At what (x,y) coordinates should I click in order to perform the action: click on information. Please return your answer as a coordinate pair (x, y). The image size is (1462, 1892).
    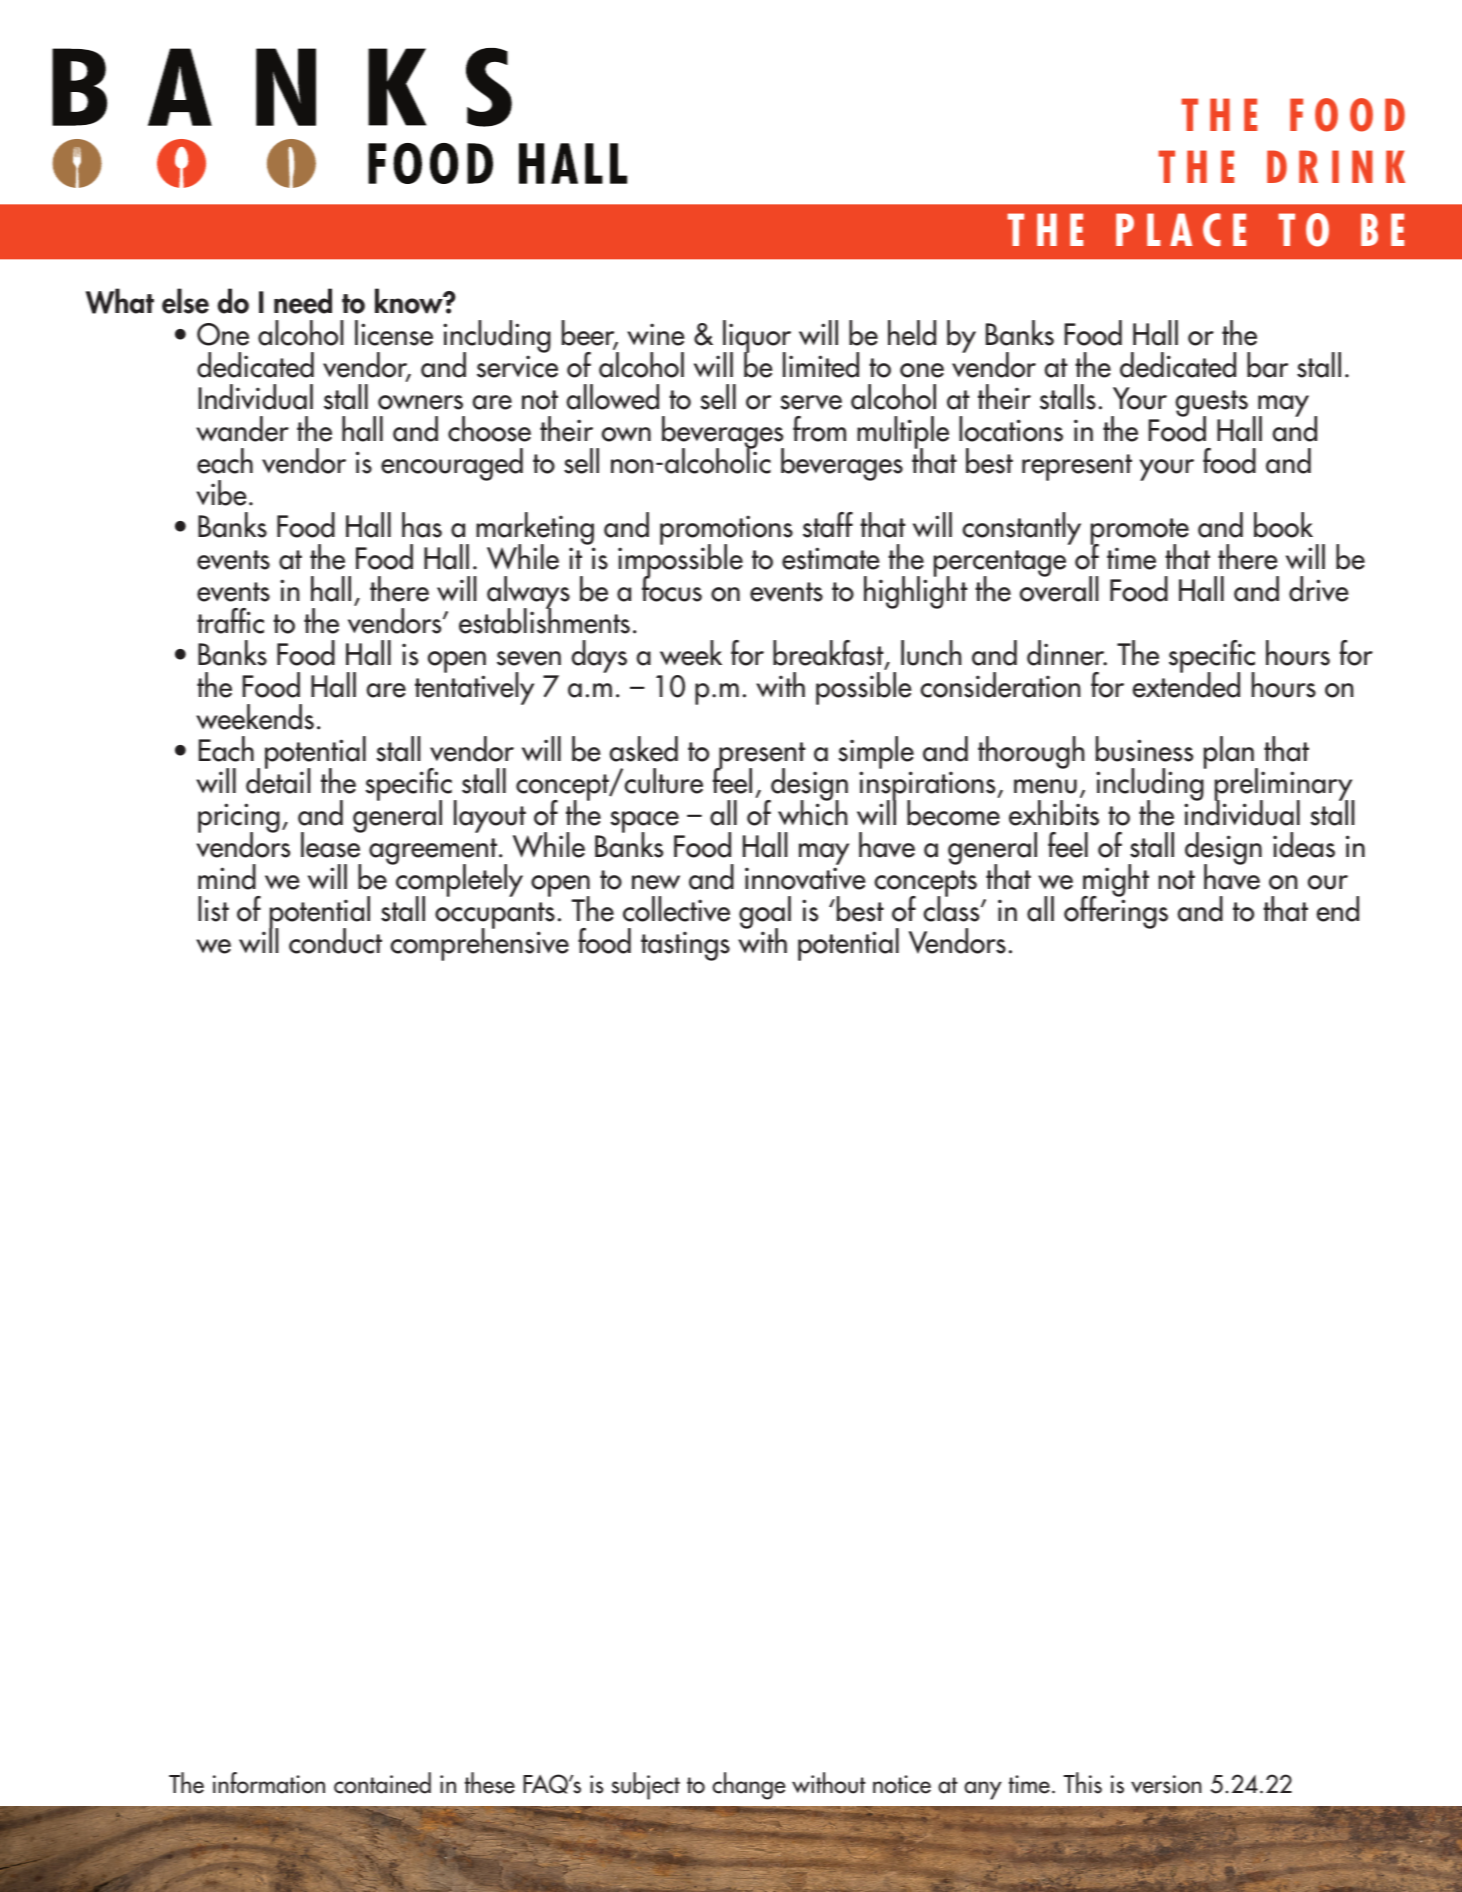
    Looking at the image, I should click on (269, 1783).
